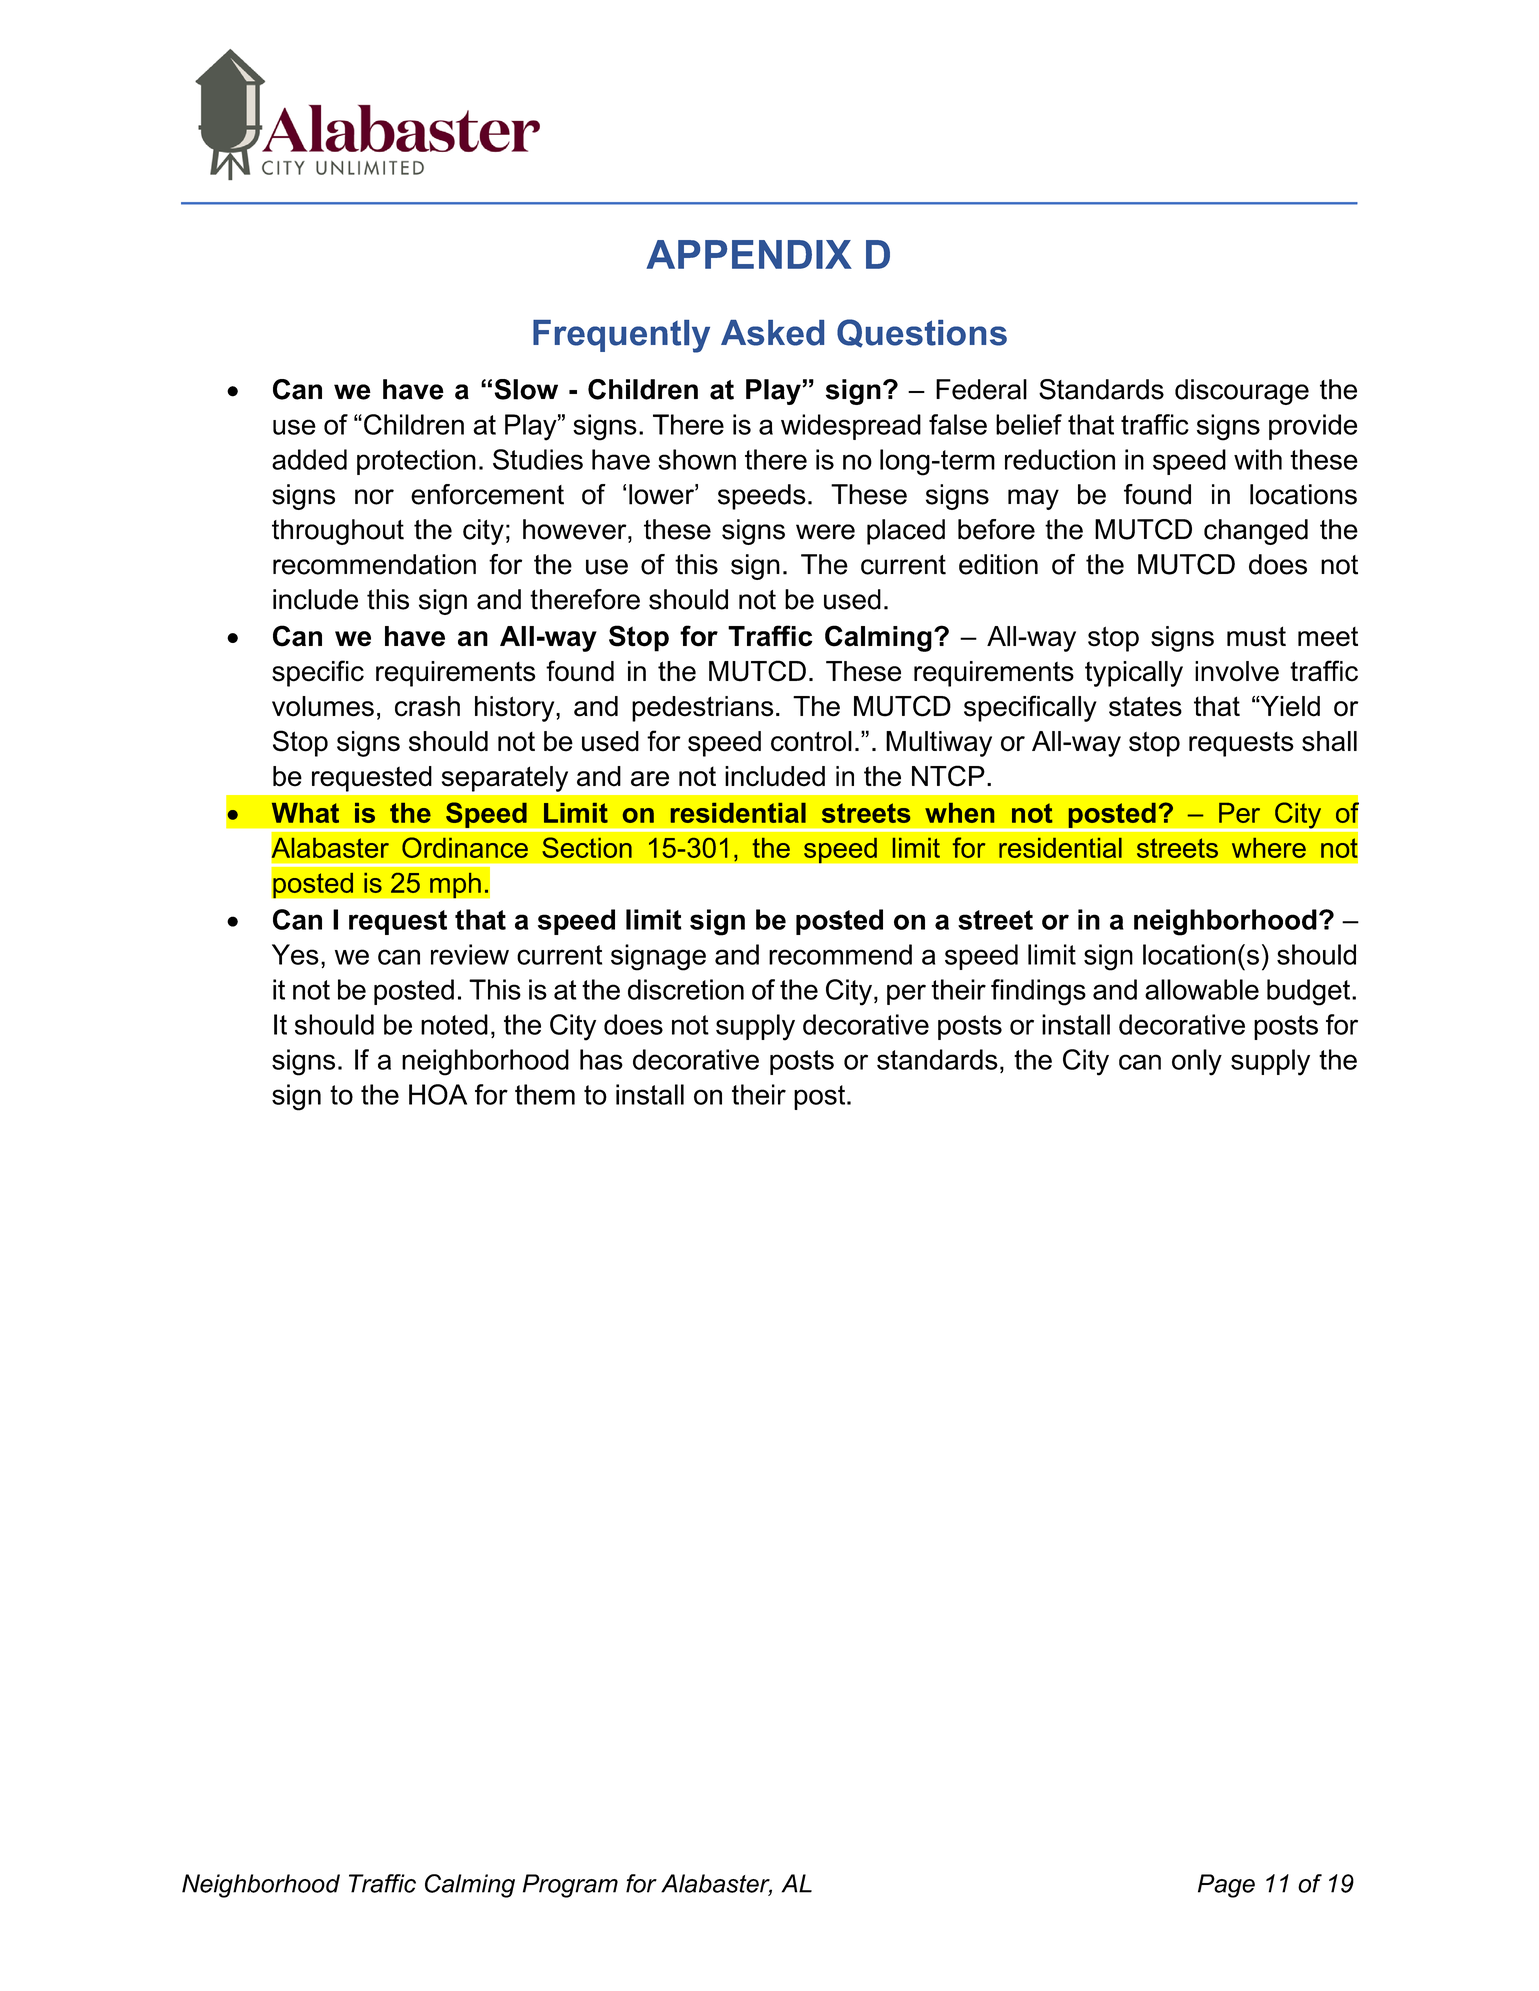 The image size is (1539, 1991). What do you see at coordinates (601, 1059) in the screenshot?
I see `has` at bounding box center [601, 1059].
